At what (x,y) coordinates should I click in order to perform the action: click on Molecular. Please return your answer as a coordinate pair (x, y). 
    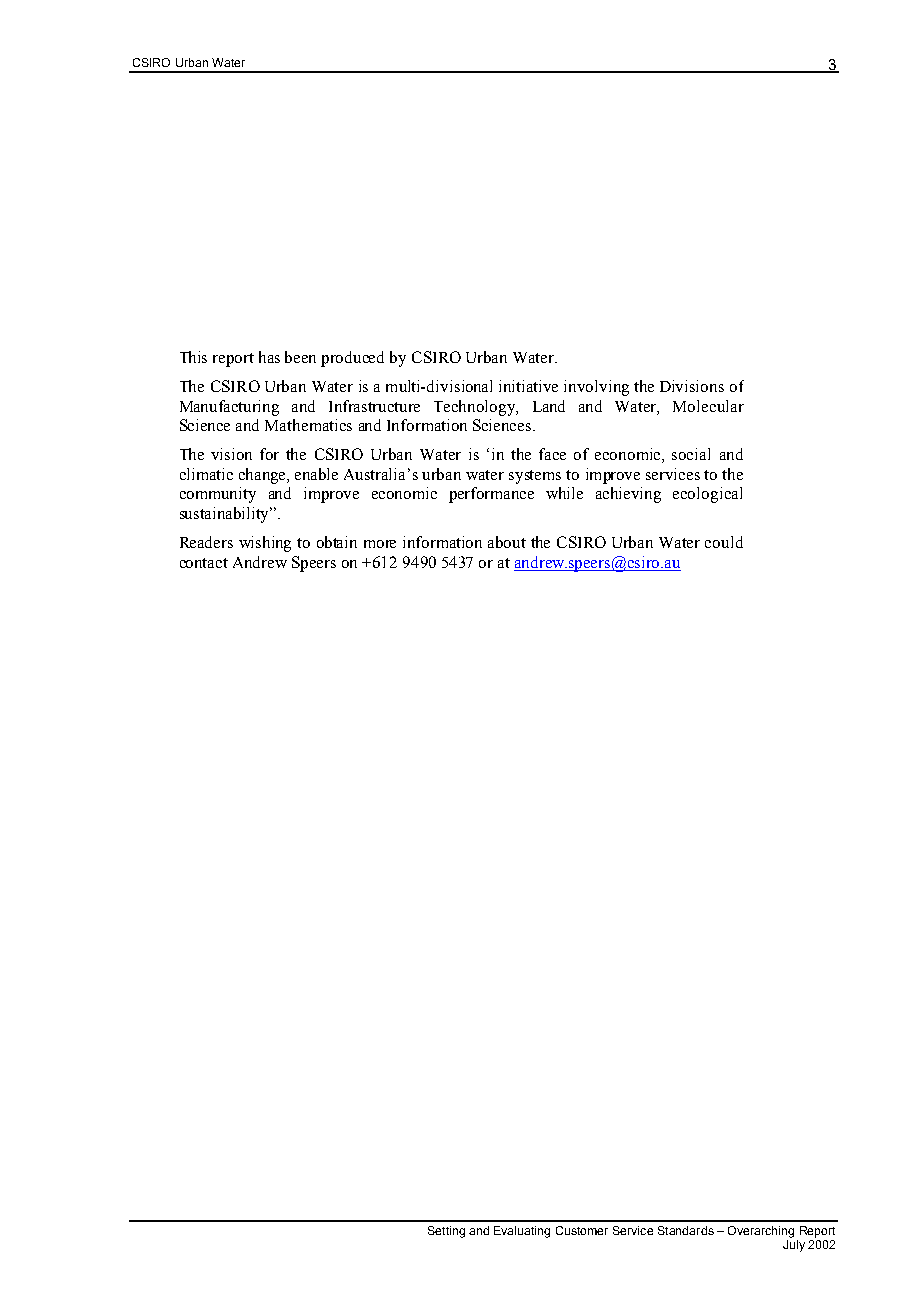
    Looking at the image, I should click on (708, 406).
